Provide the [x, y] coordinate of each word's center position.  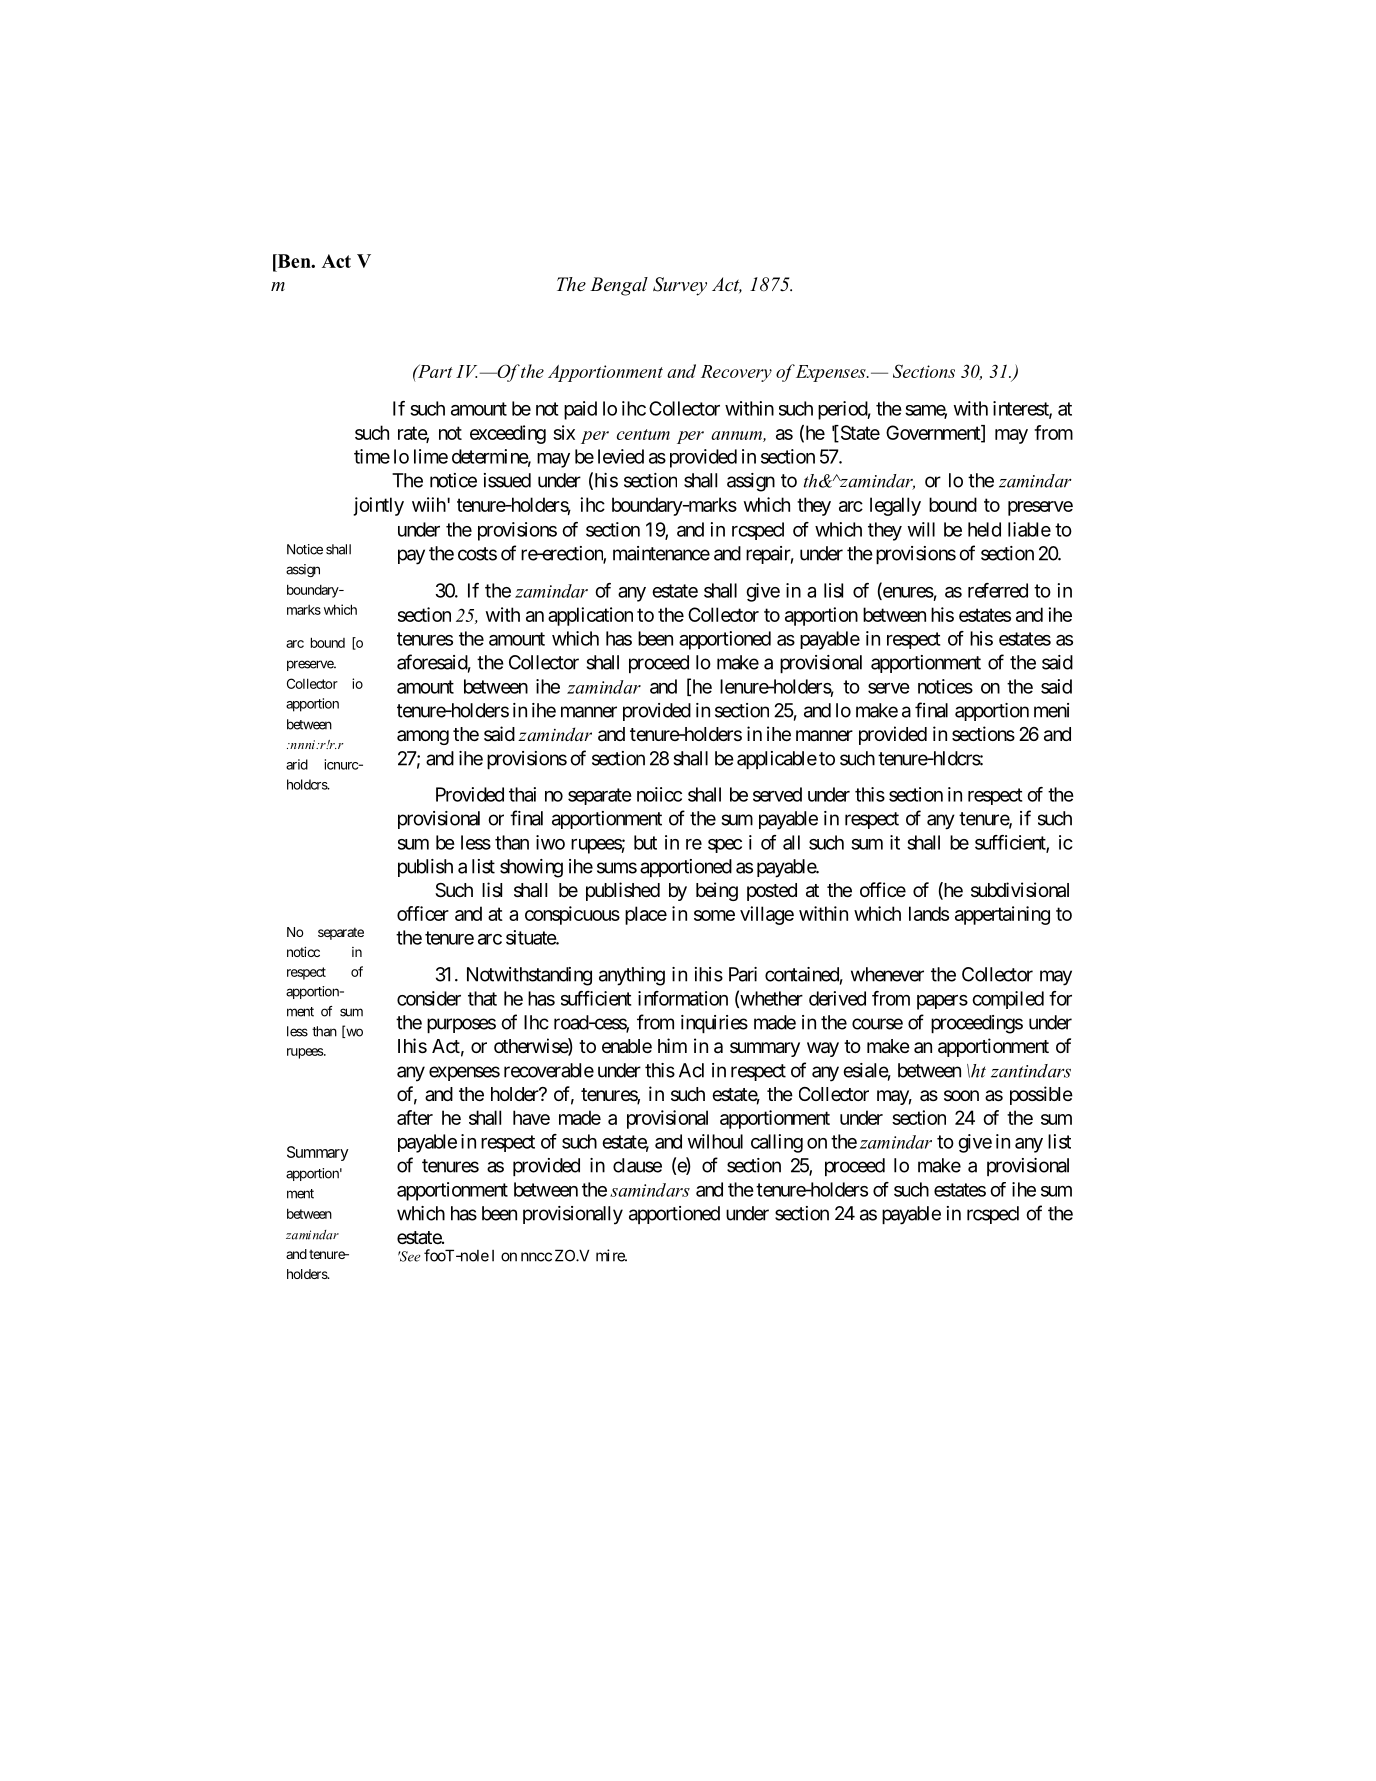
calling [777, 1143]
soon [961, 1095]
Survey [680, 286]
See [409, 1256]
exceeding [508, 434]
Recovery [736, 373]
